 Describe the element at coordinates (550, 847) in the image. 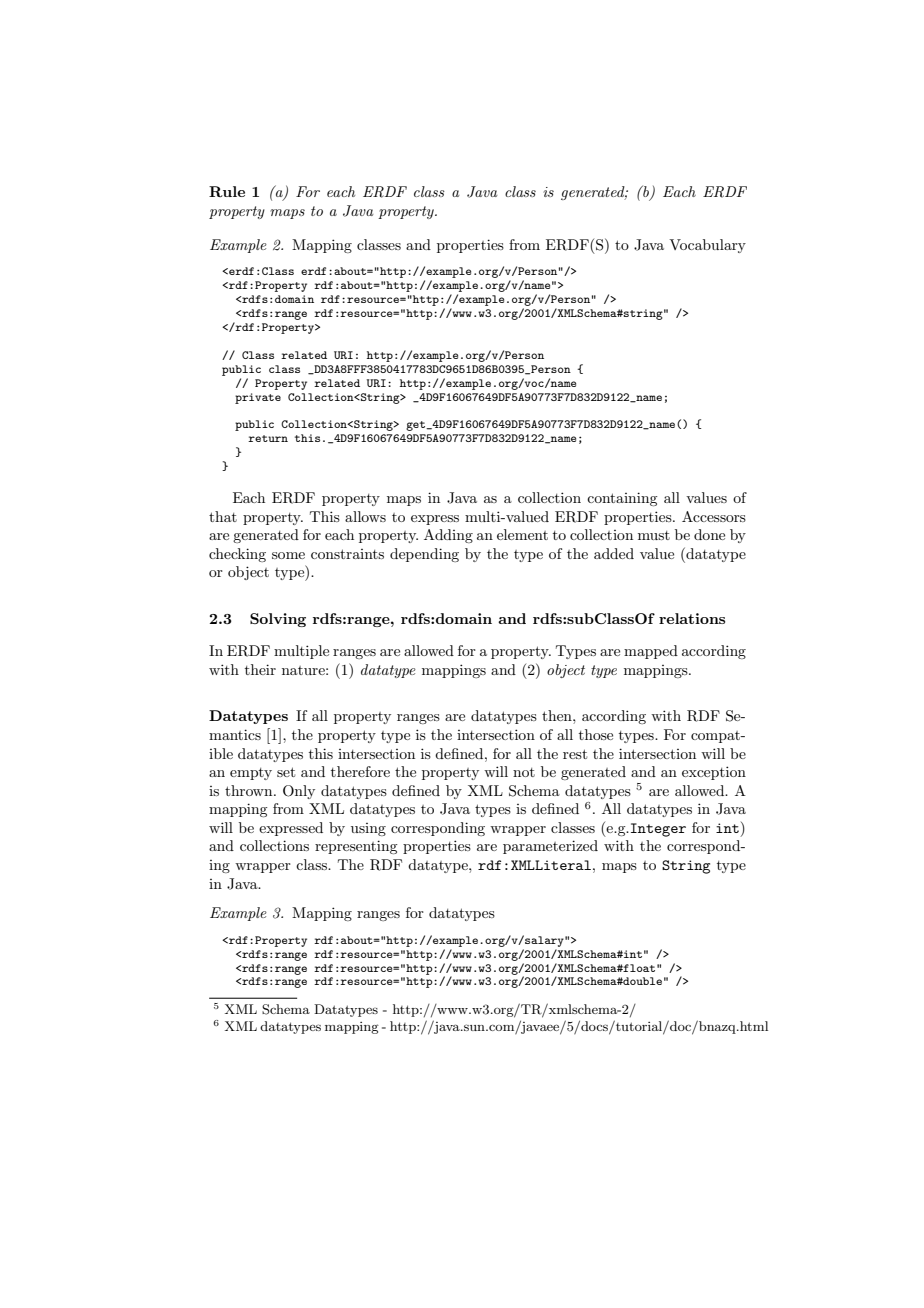

I see `parameterized` at that location.
